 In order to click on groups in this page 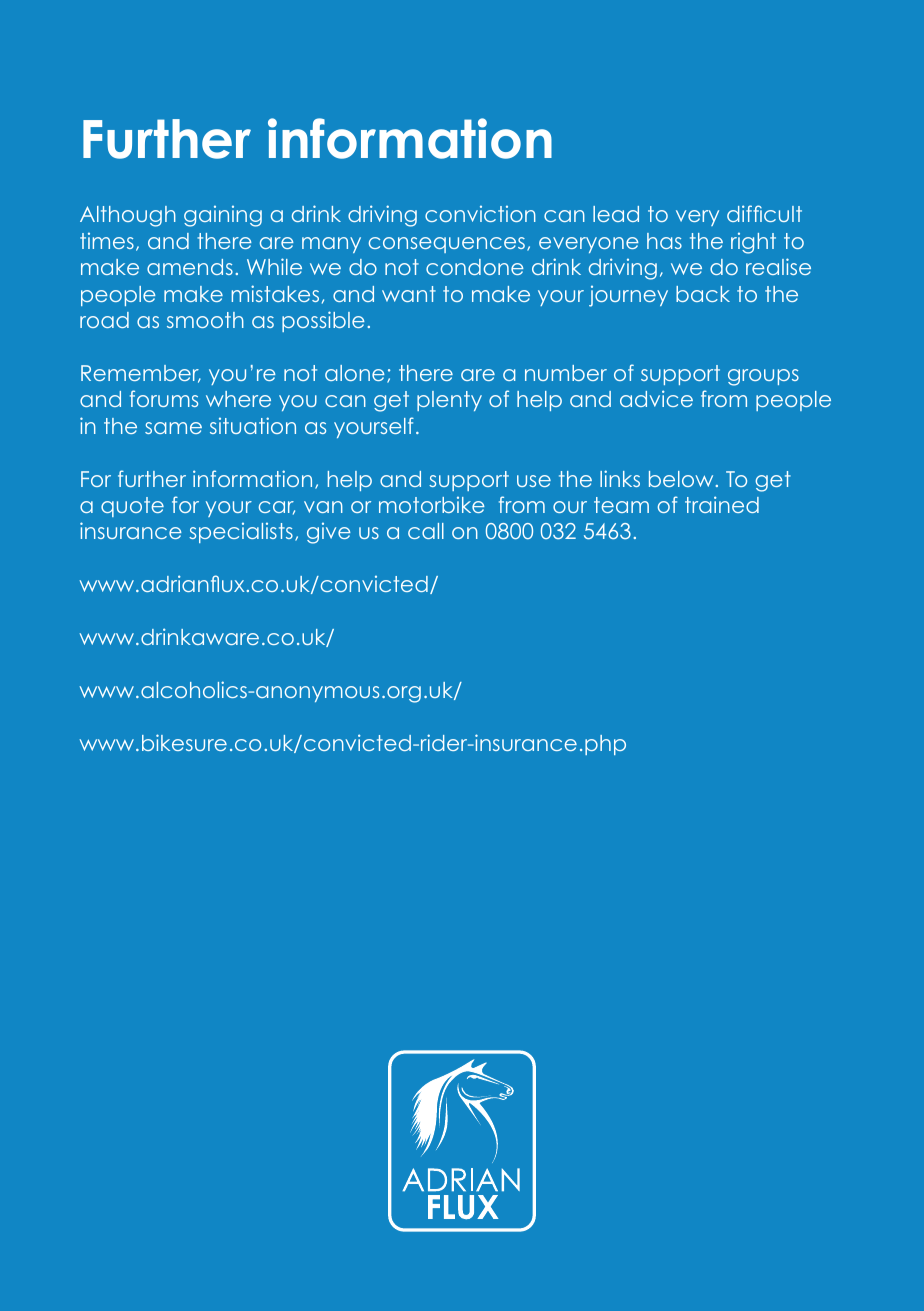, I will do `click(763, 377)`.
